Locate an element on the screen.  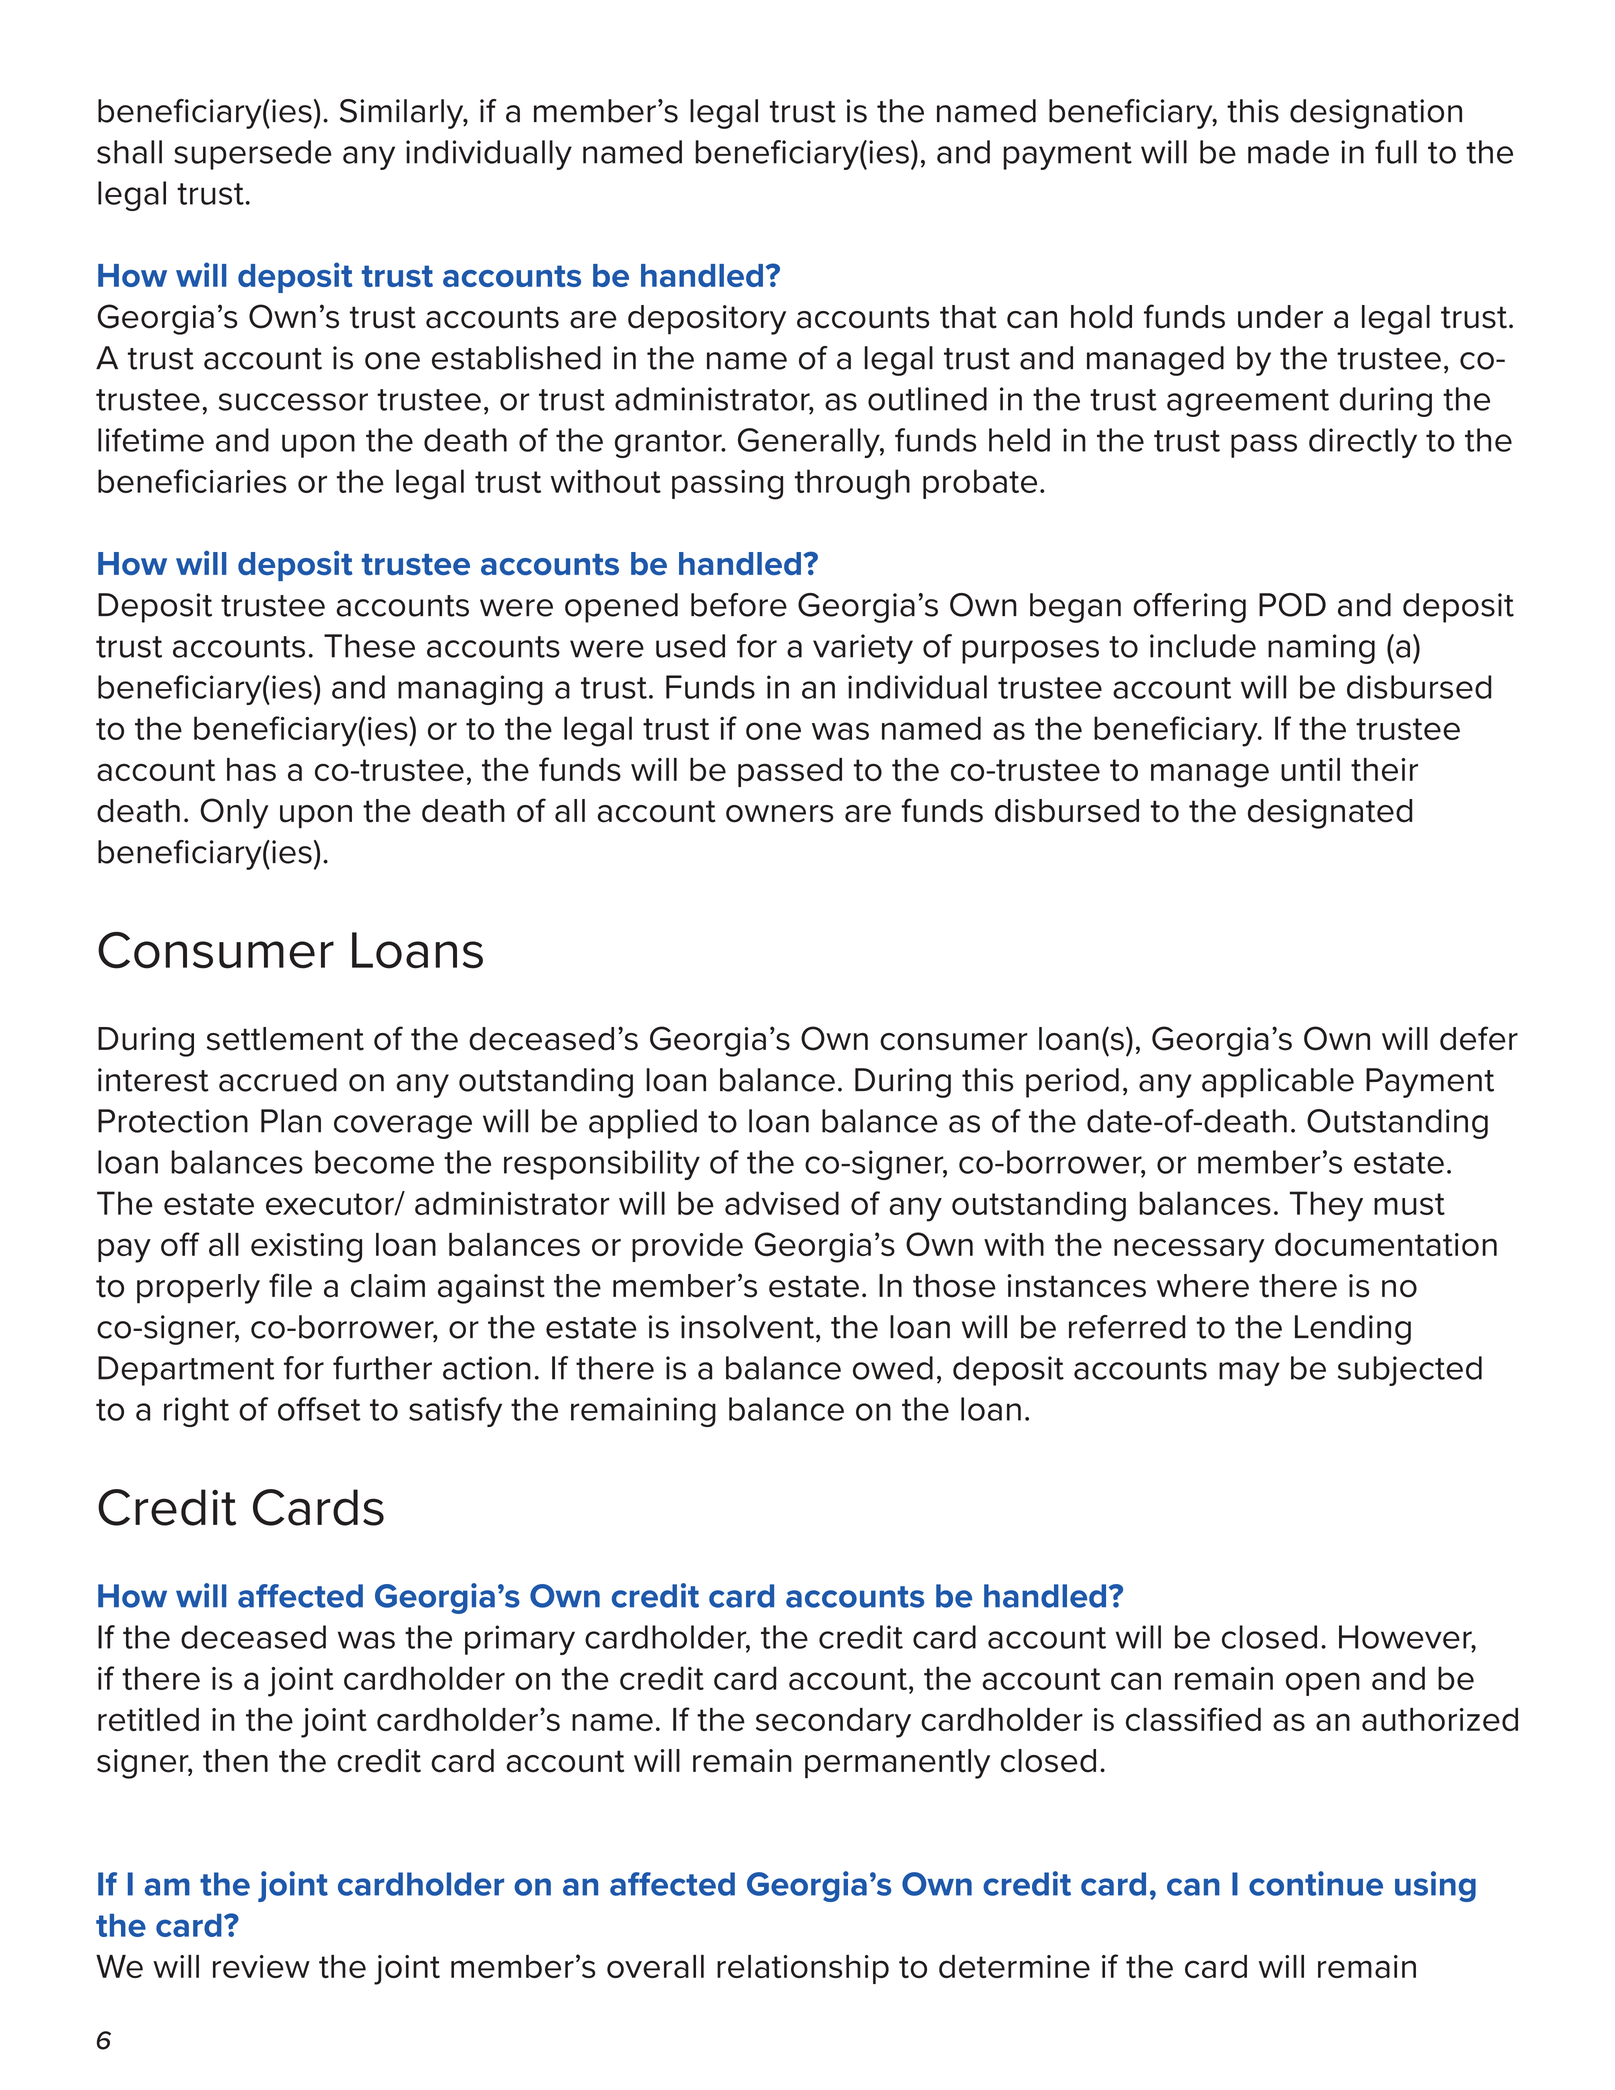
continue is located at coordinates (1316, 1883).
